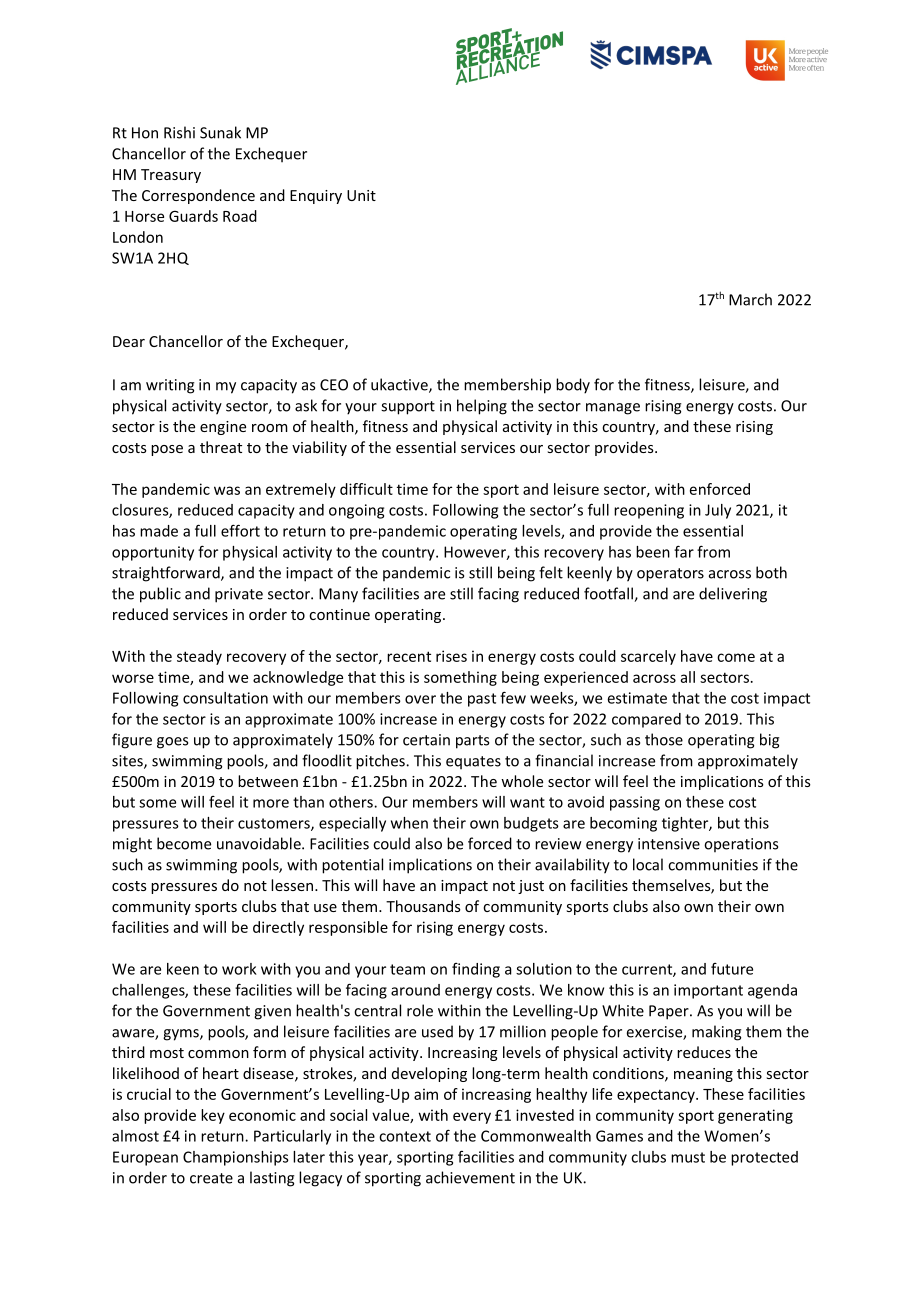 The height and width of the screenshot is (1308, 924). Describe the element at coordinates (470, 1177) in the screenshot. I see `achievement` at that location.
